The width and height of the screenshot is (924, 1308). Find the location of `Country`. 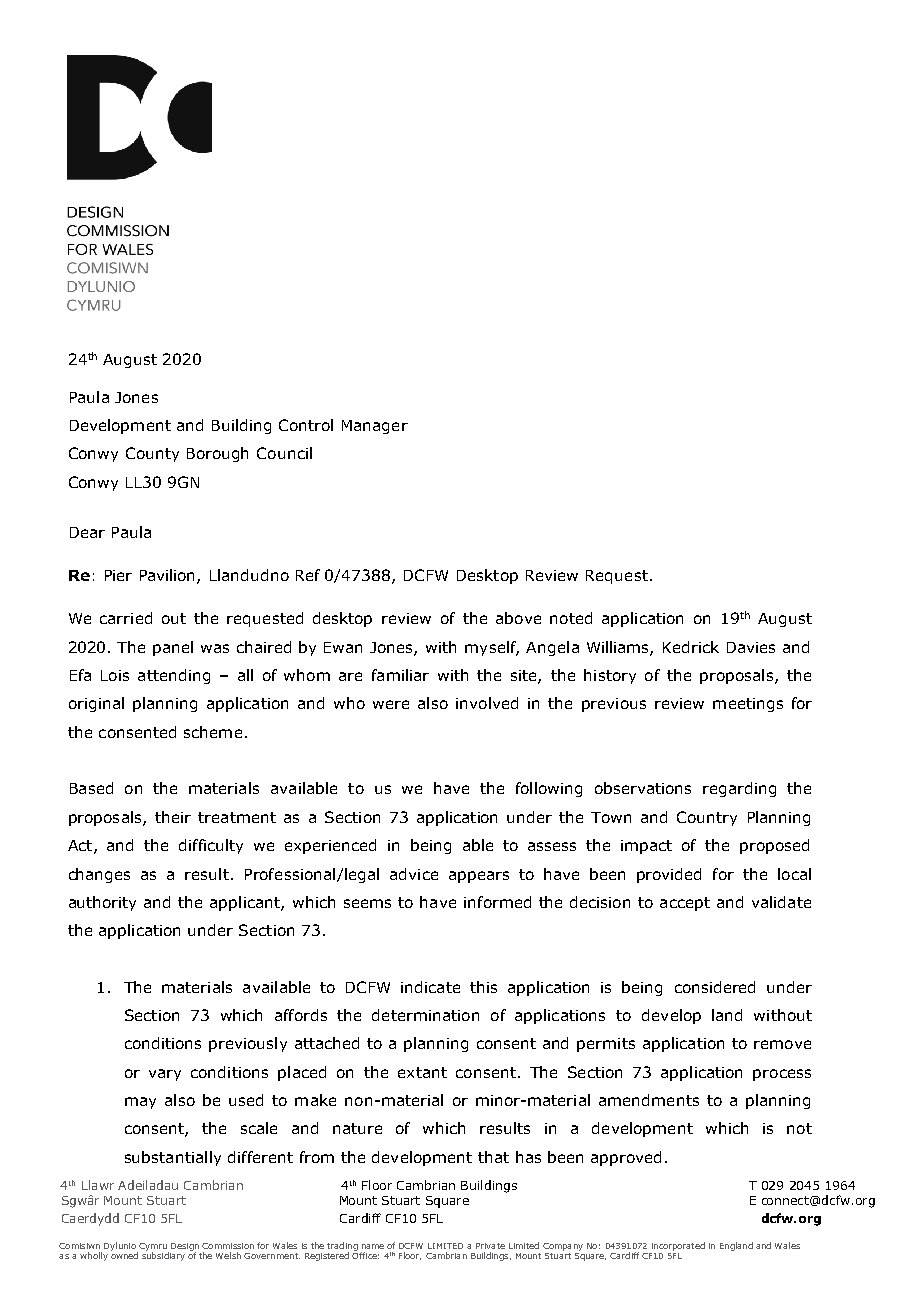

Country is located at coordinates (707, 818).
